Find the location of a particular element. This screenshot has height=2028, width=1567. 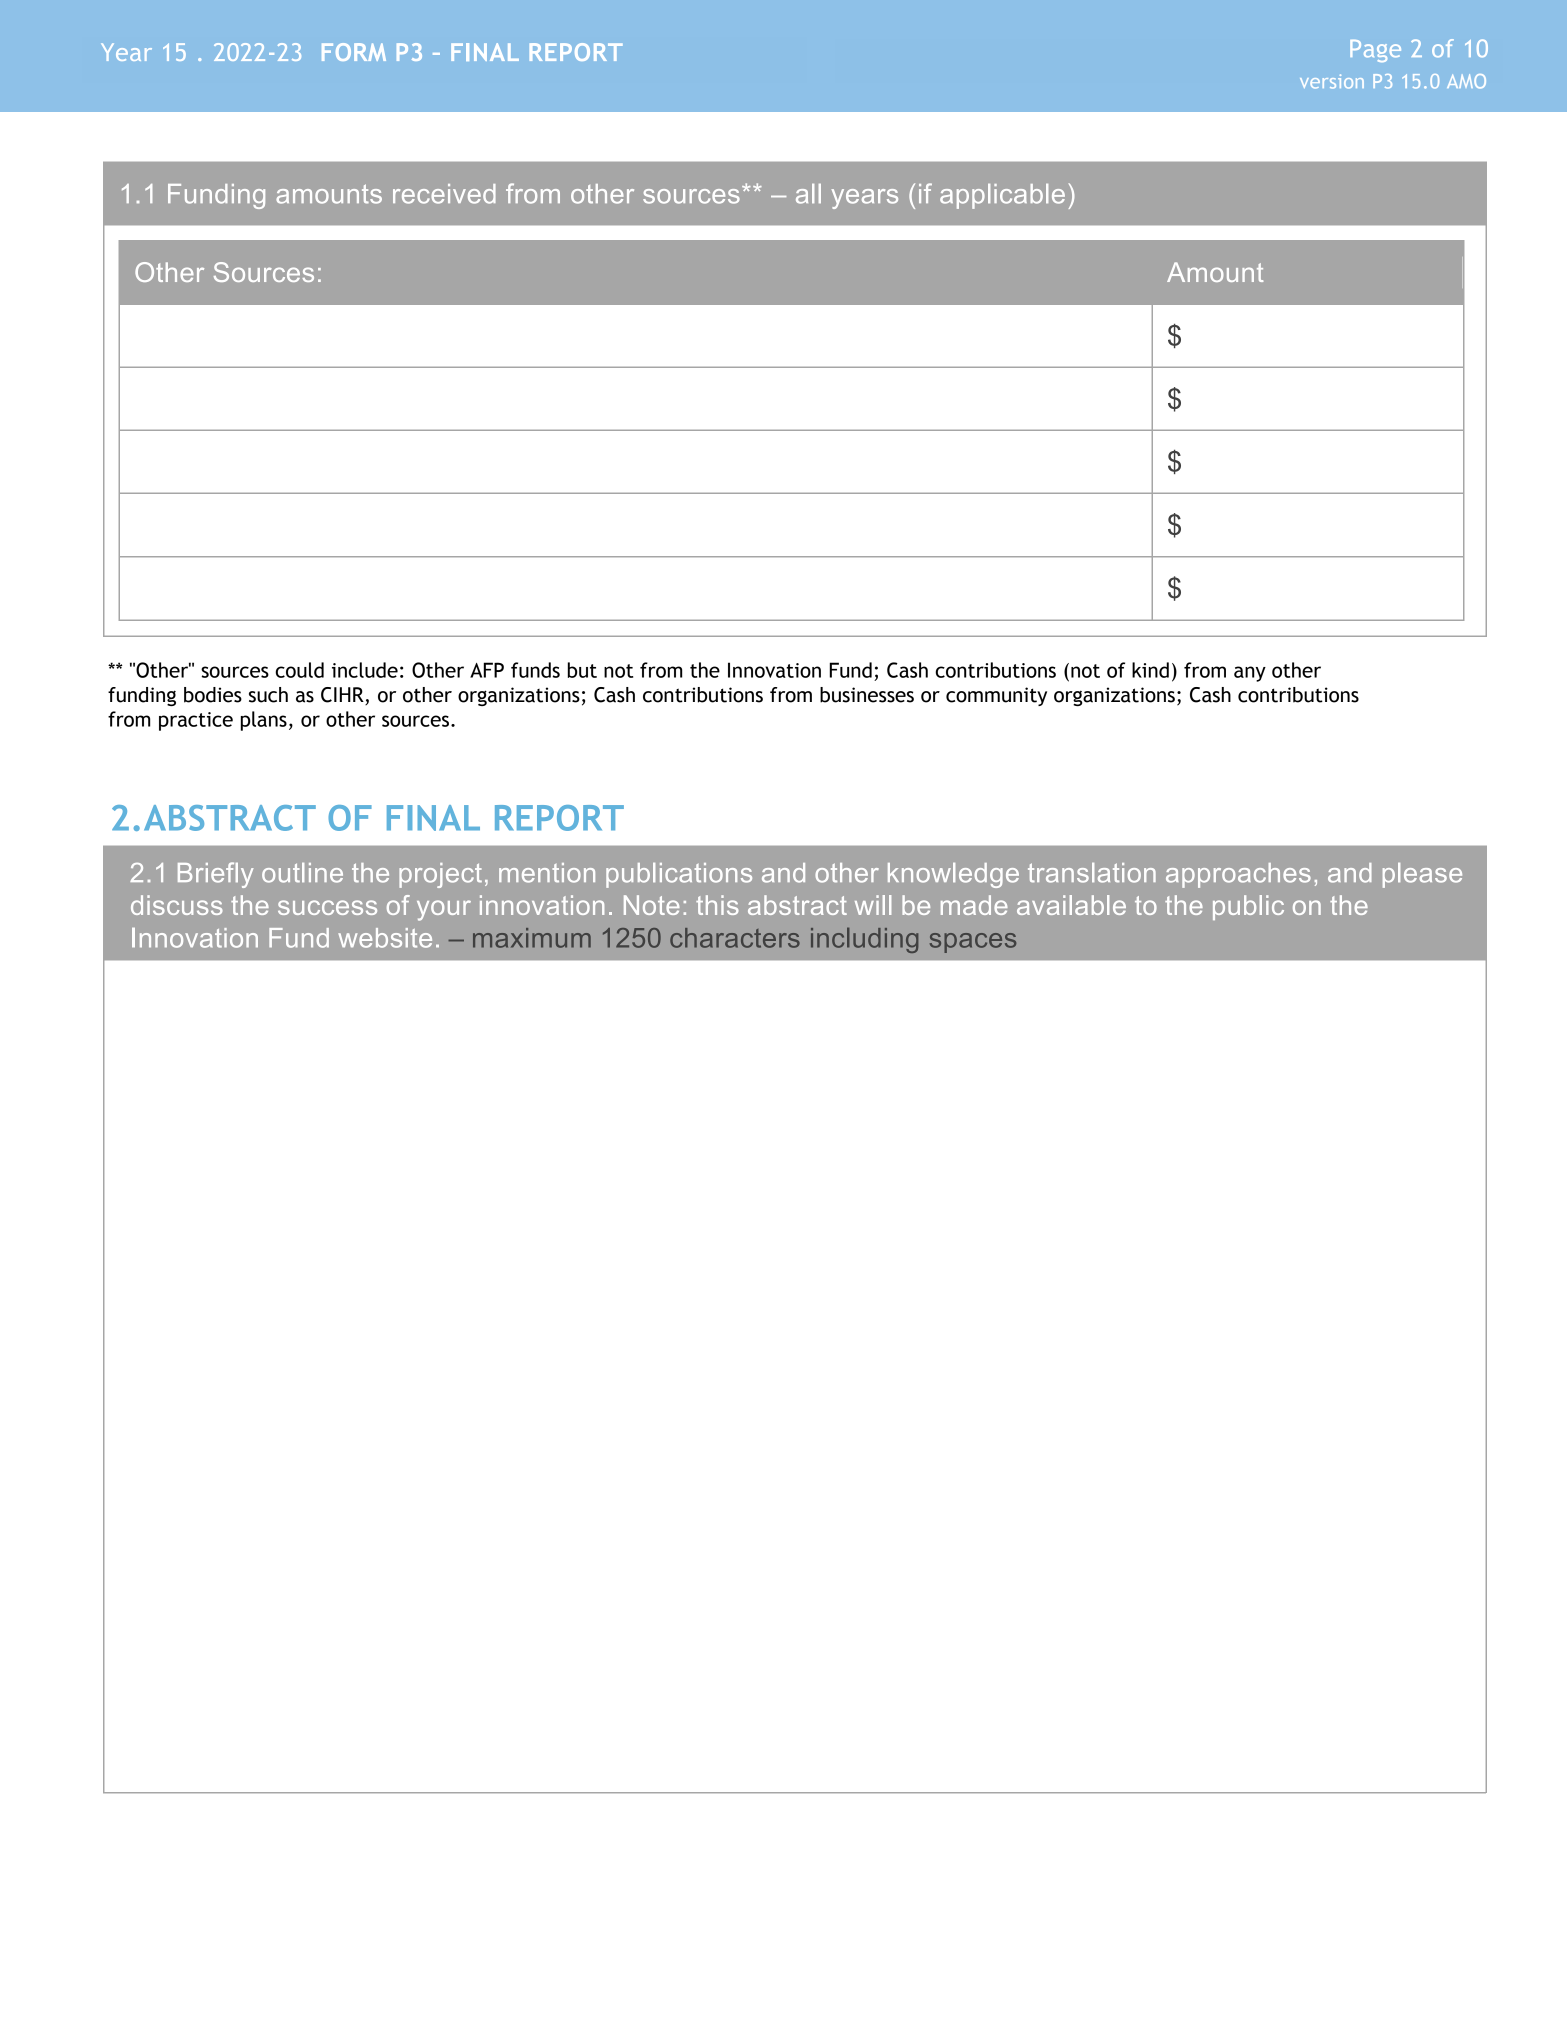

FORM is located at coordinates (354, 52).
